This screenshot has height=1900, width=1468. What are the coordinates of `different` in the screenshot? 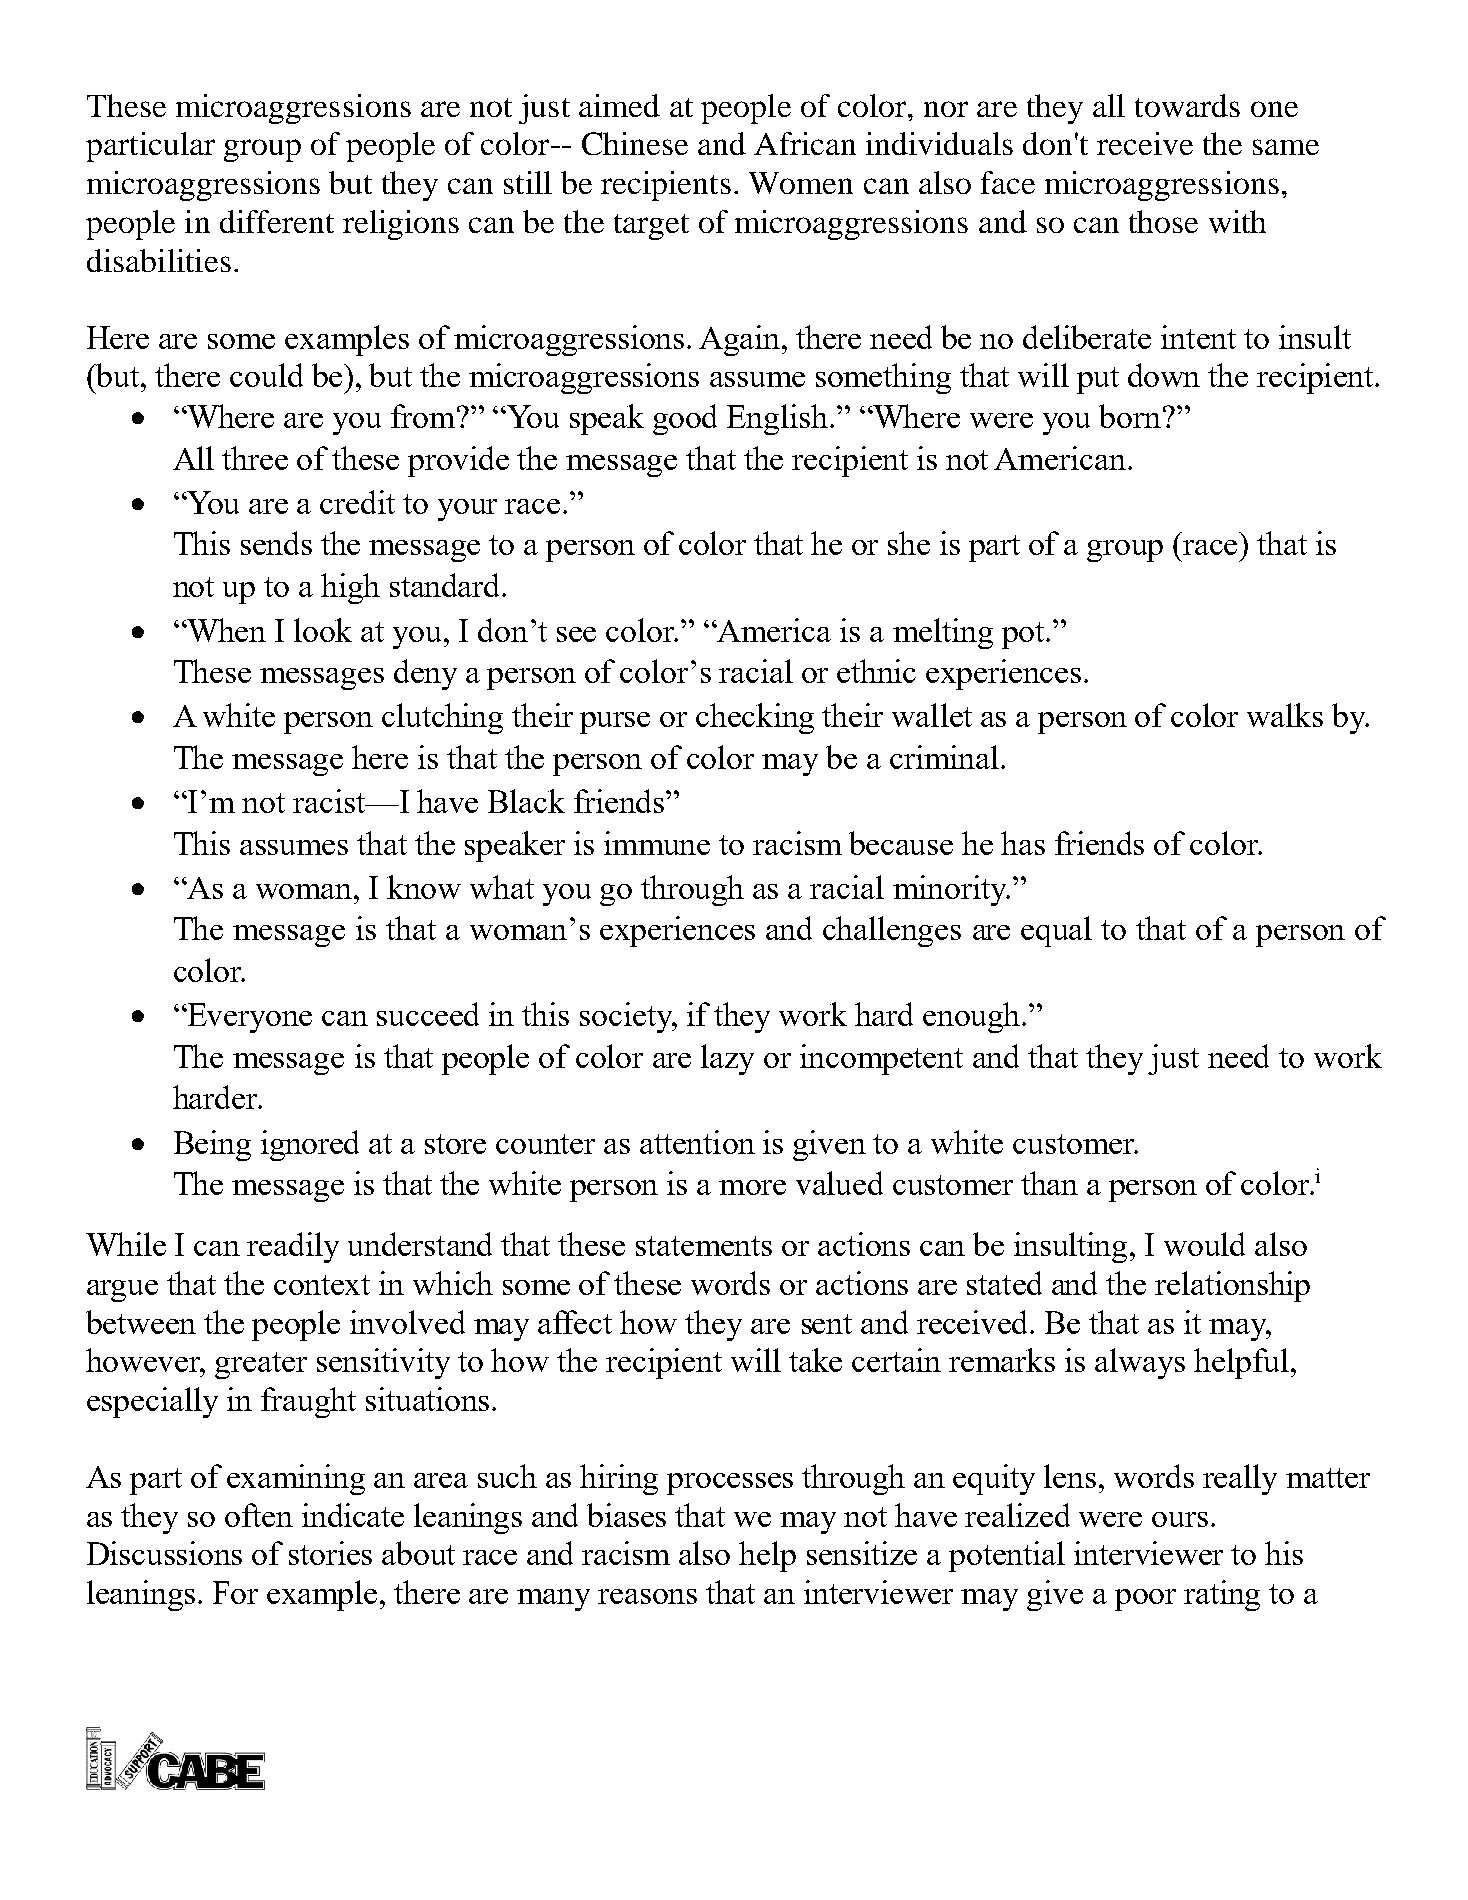 It's located at (277, 221).
